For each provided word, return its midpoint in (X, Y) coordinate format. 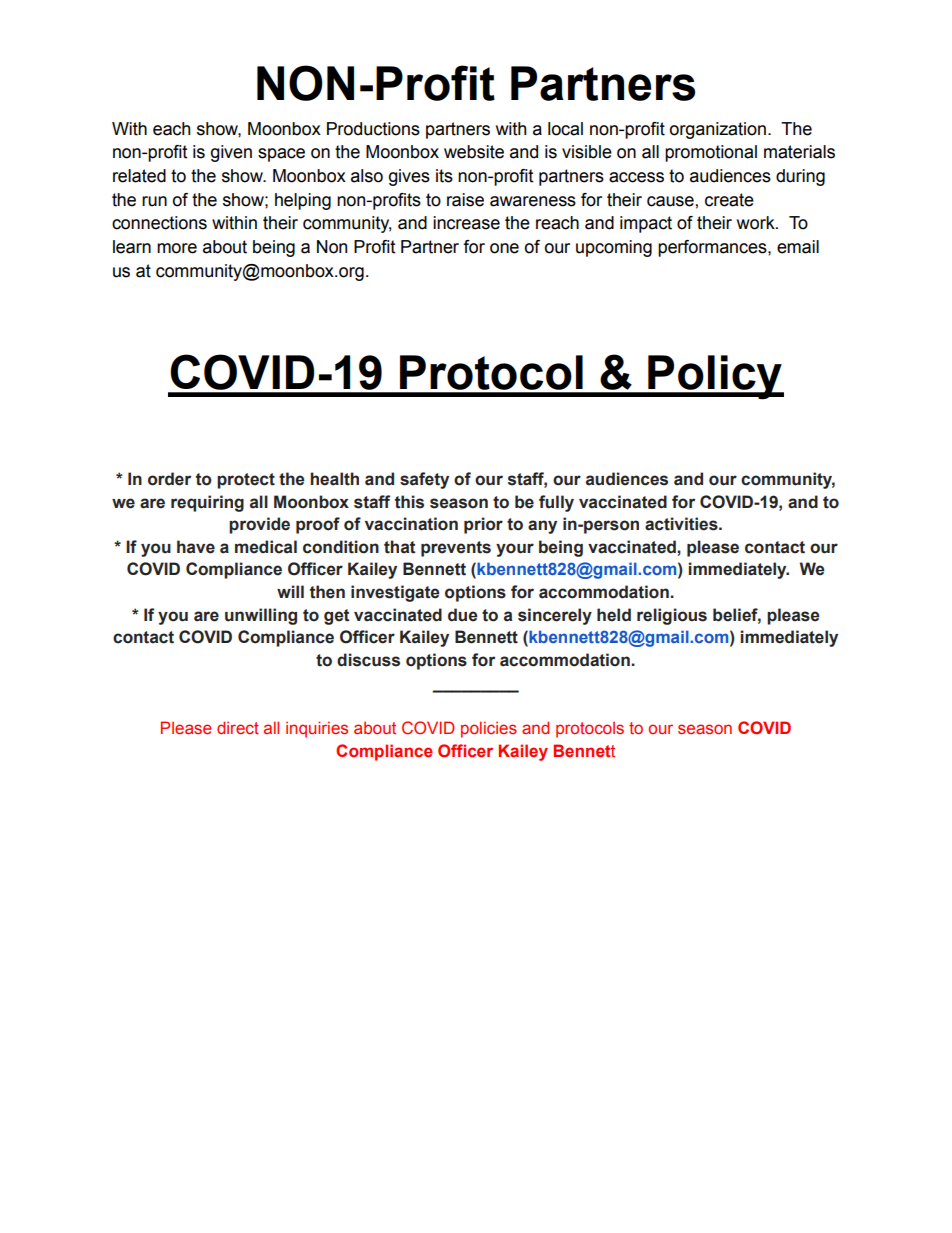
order (169, 479)
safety (424, 480)
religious (672, 616)
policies (489, 729)
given (231, 153)
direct (238, 727)
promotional (711, 153)
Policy (715, 377)
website (474, 152)
